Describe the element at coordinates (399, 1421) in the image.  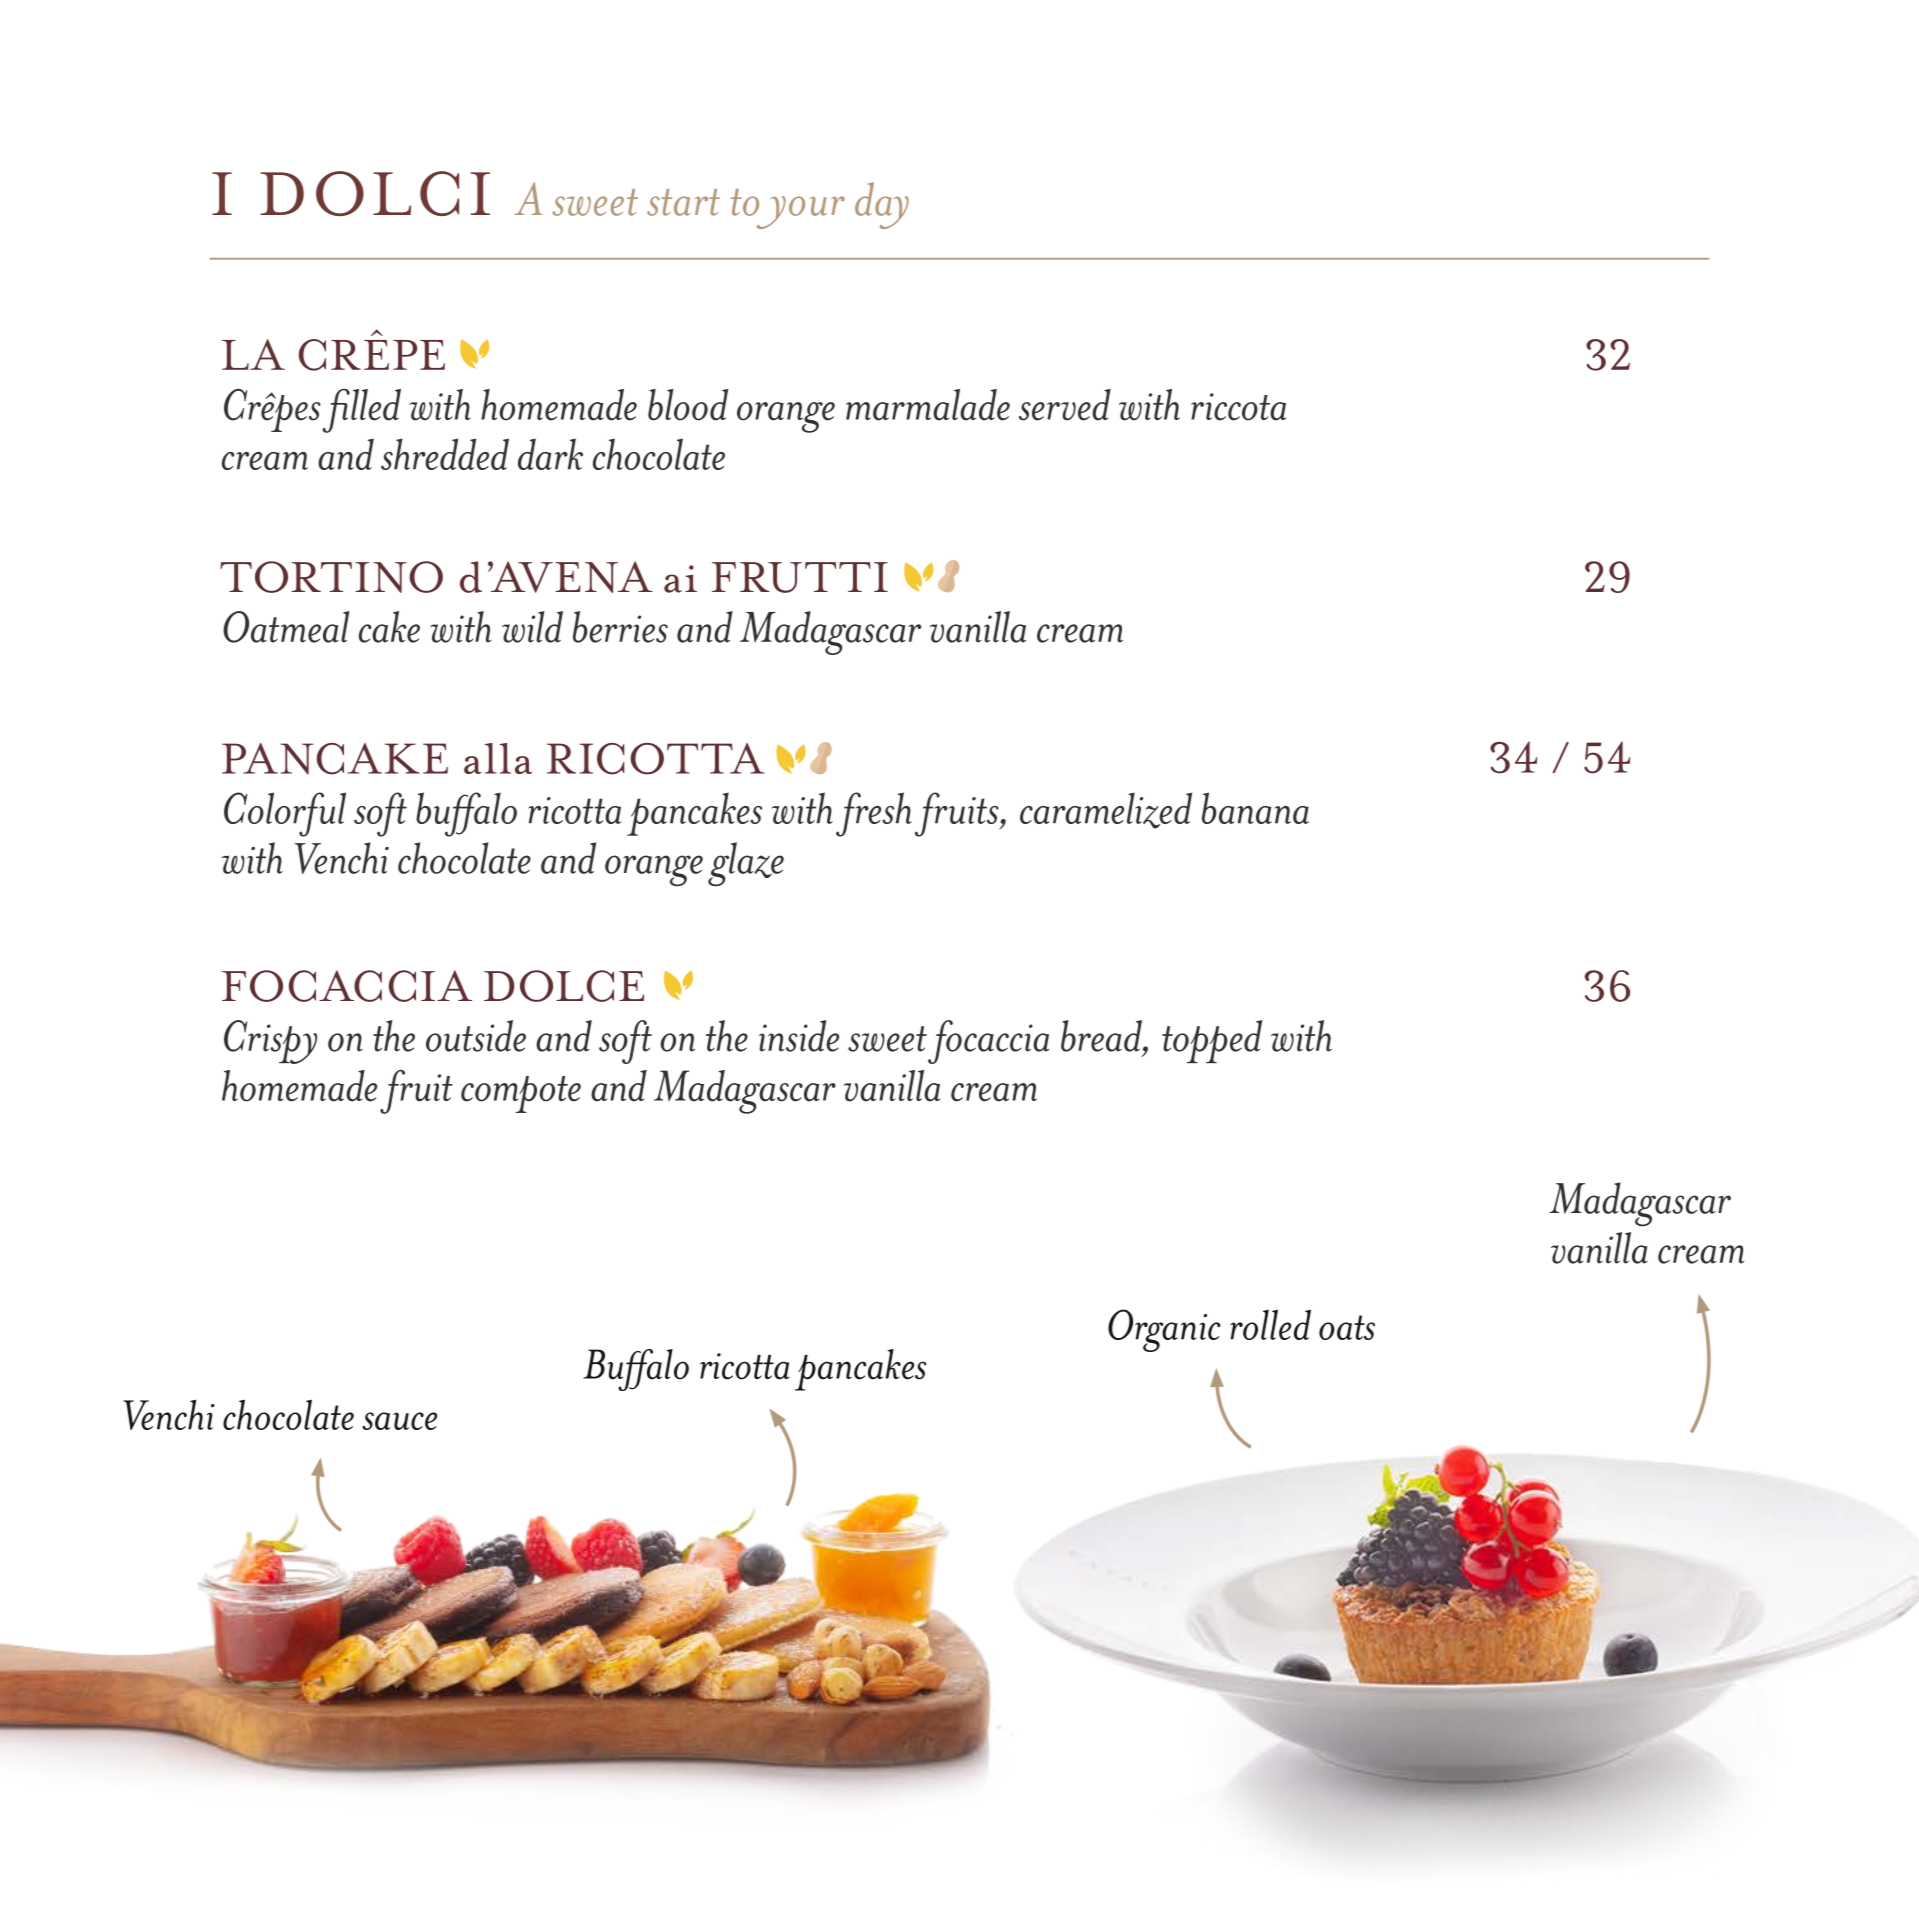
I see `sauce` at that location.
